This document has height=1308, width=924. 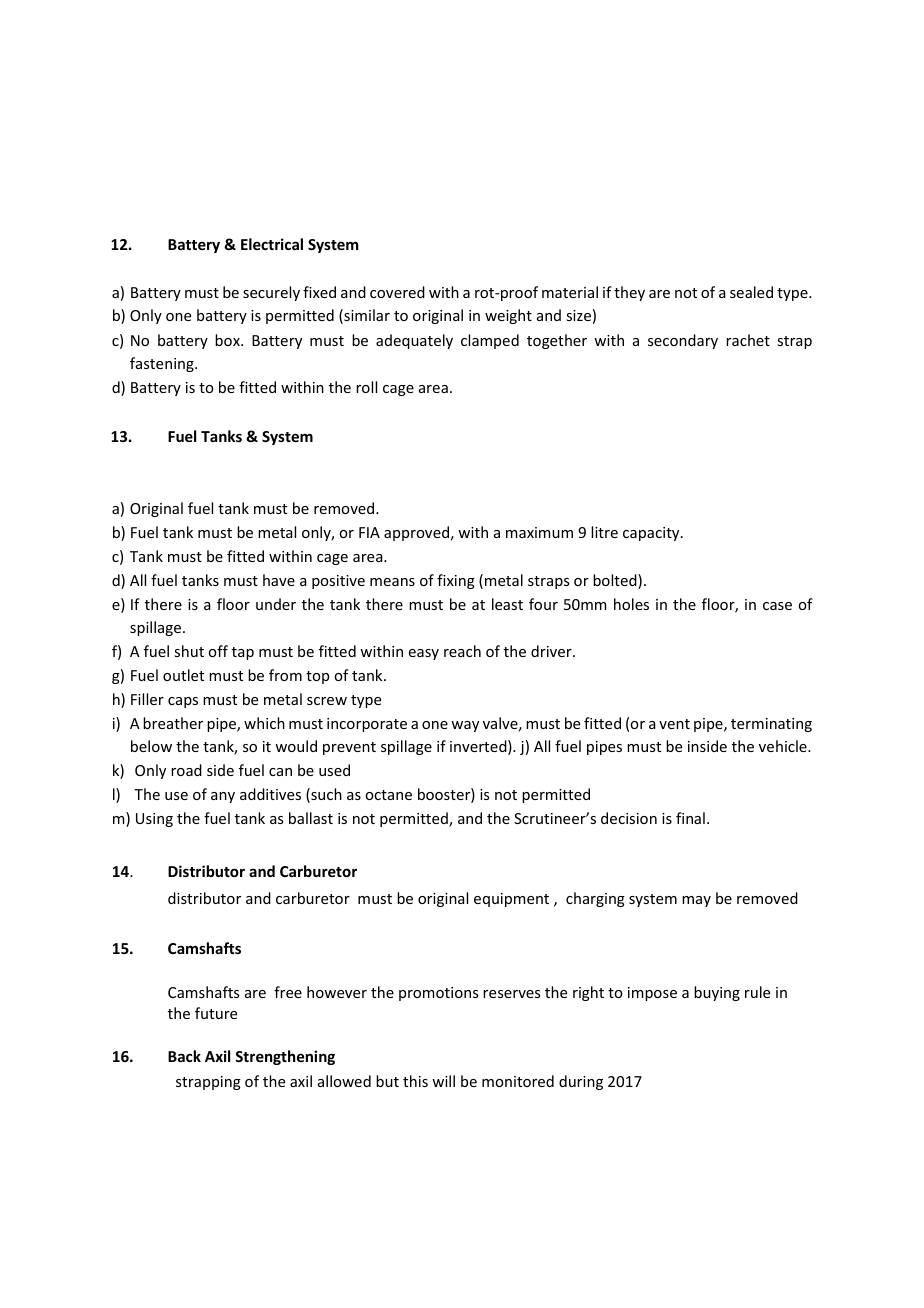 What do you see at coordinates (777, 606) in the document?
I see `case` at bounding box center [777, 606].
